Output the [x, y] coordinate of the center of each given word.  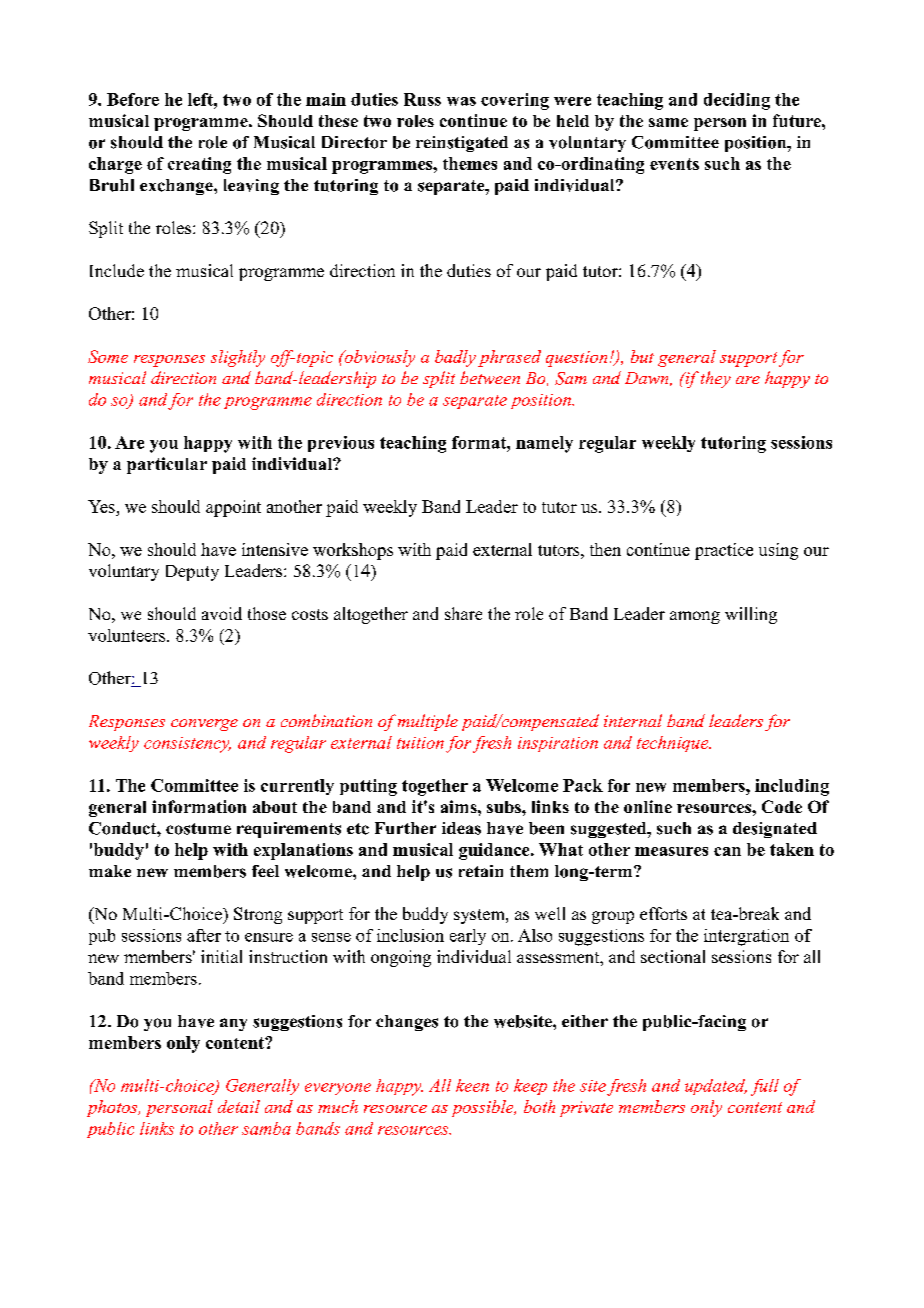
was [461, 101]
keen [472, 1085]
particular [167, 465]
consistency [187, 745]
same [668, 122]
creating [199, 165]
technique [674, 744]
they [714, 379]
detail [239, 1106]
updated [716, 1087]
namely [544, 444]
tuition [420, 743]
